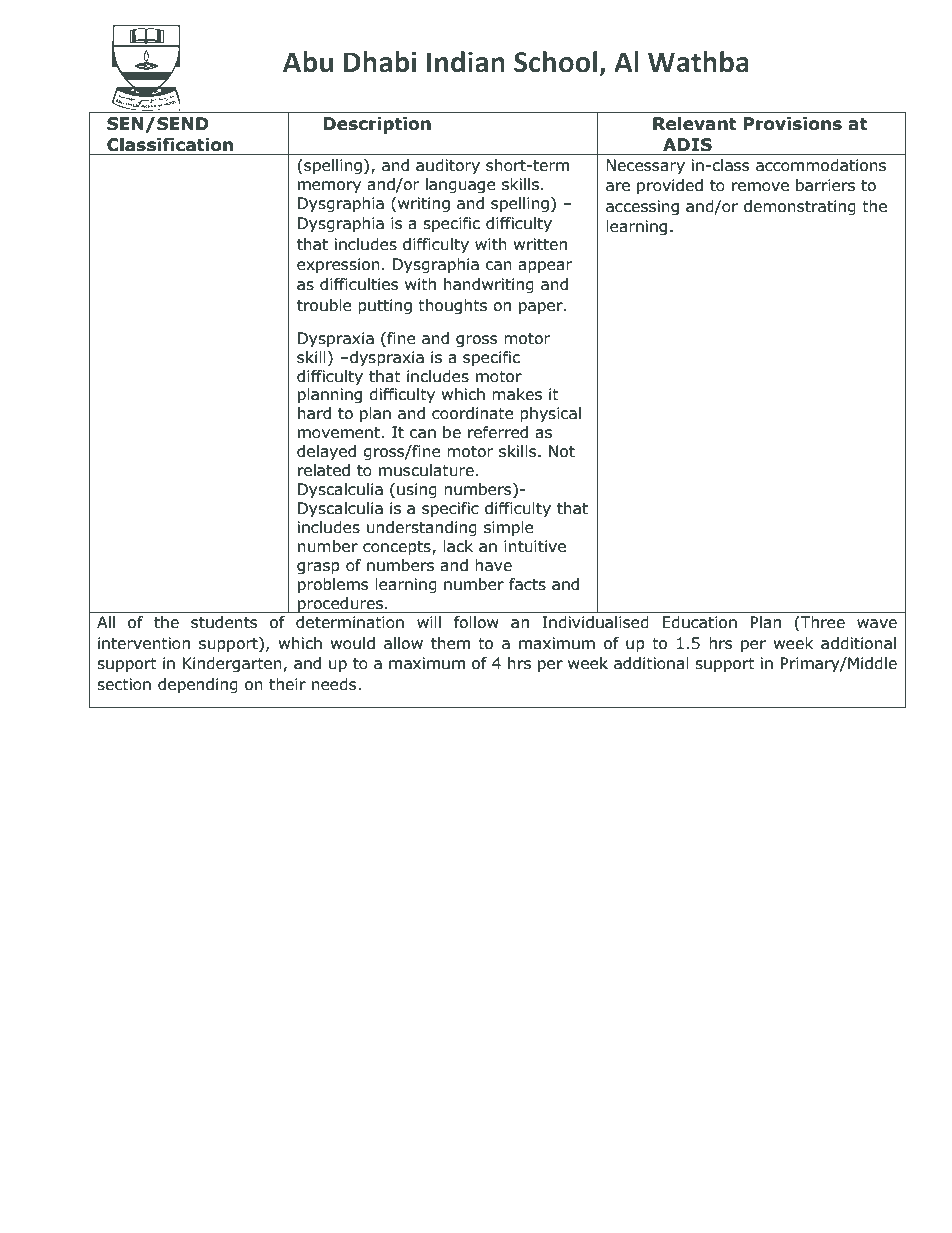  I want to click on Abu, so click(308, 62).
